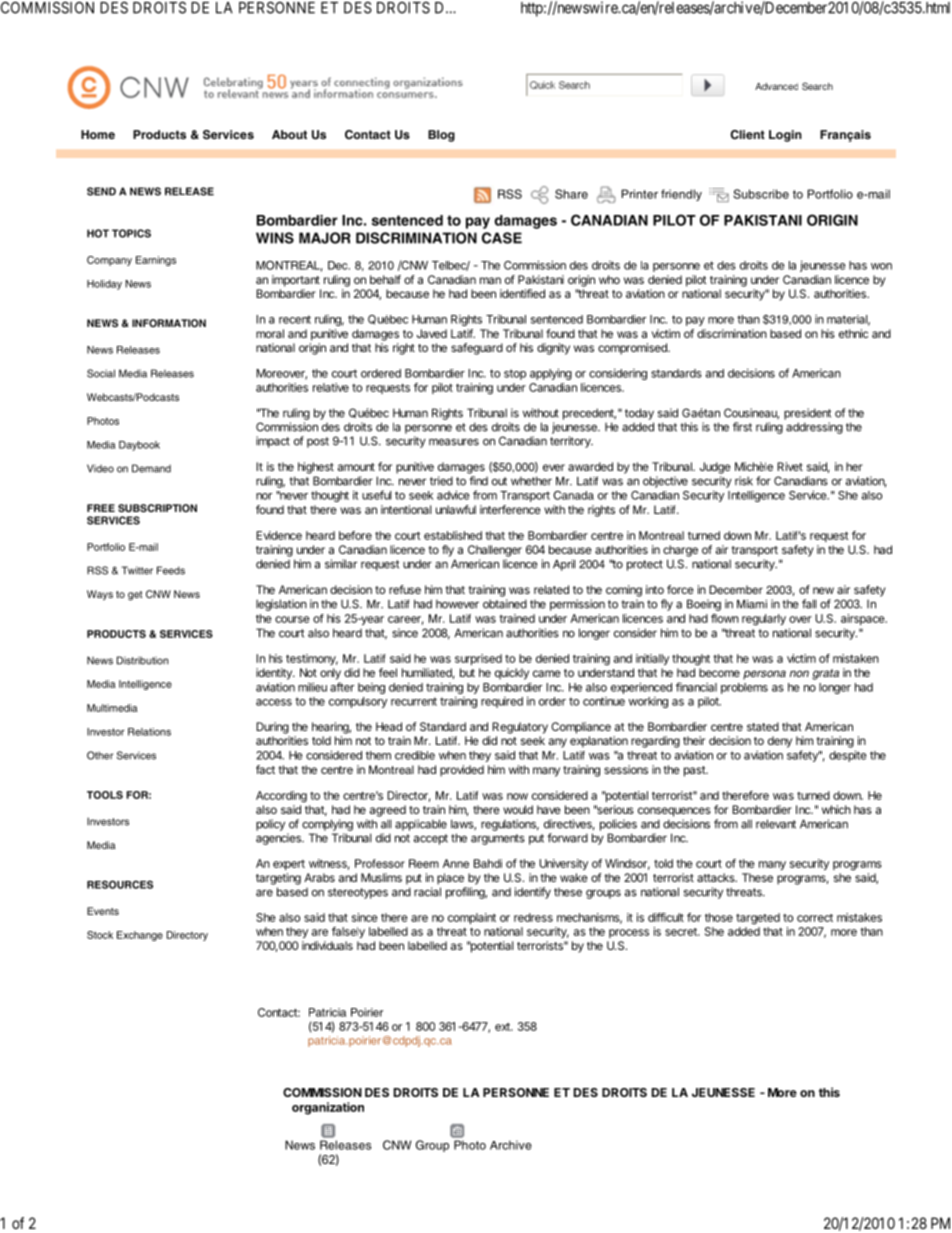  I want to click on organization, so click(328, 1108).
